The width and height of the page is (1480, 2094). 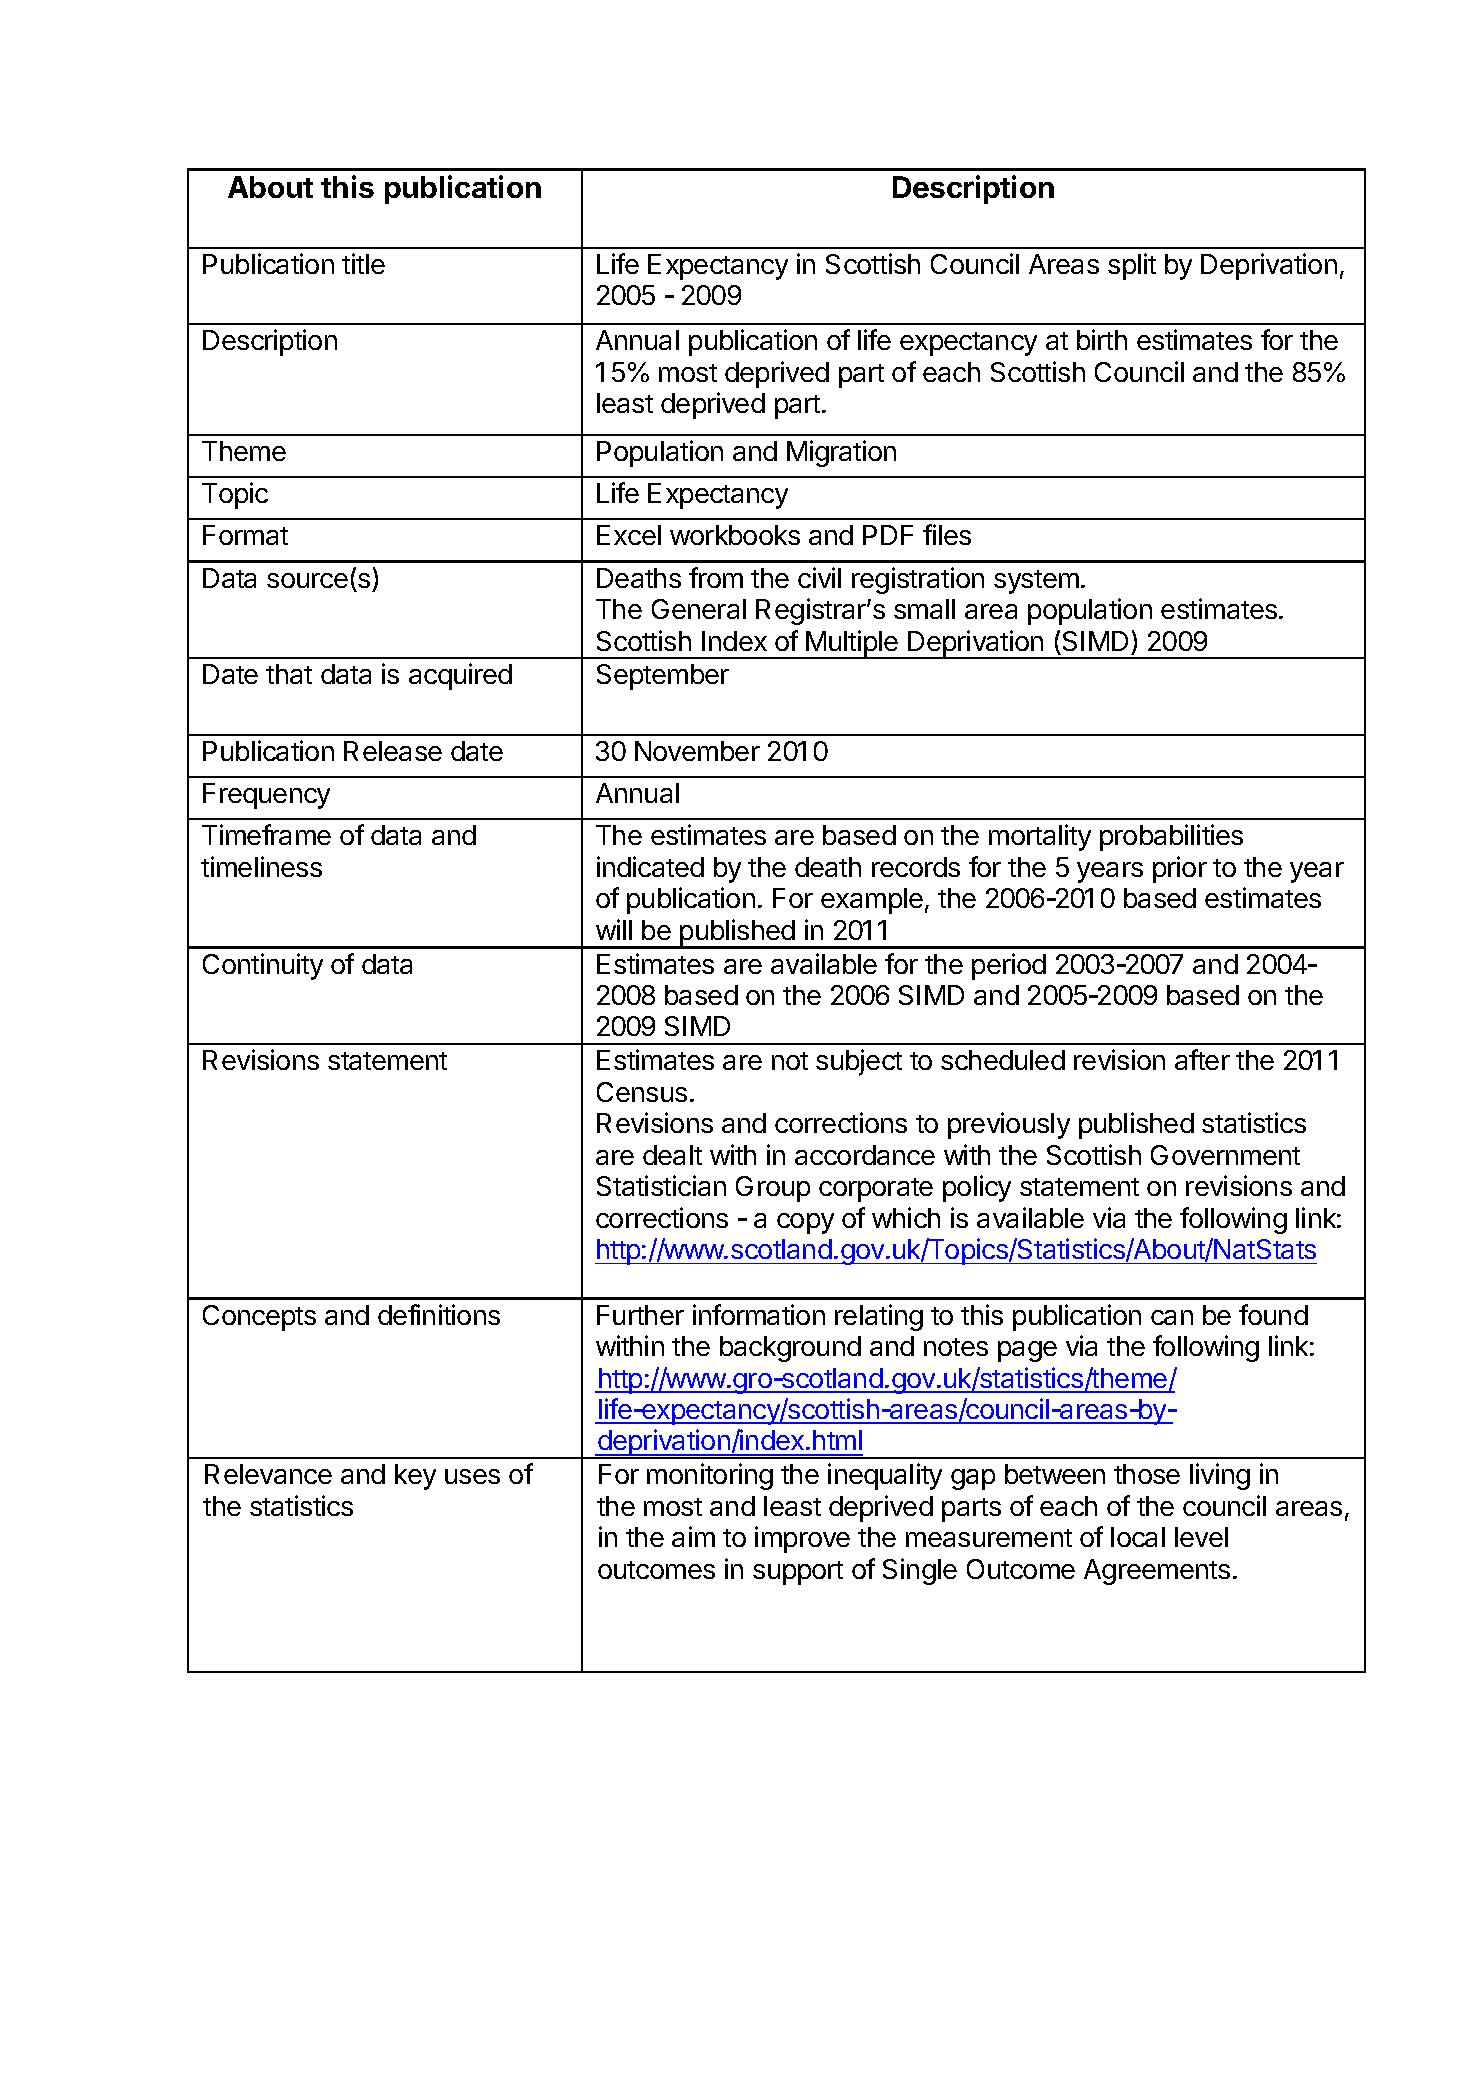 What do you see at coordinates (415, 1477) in the page?
I see `key` at bounding box center [415, 1477].
